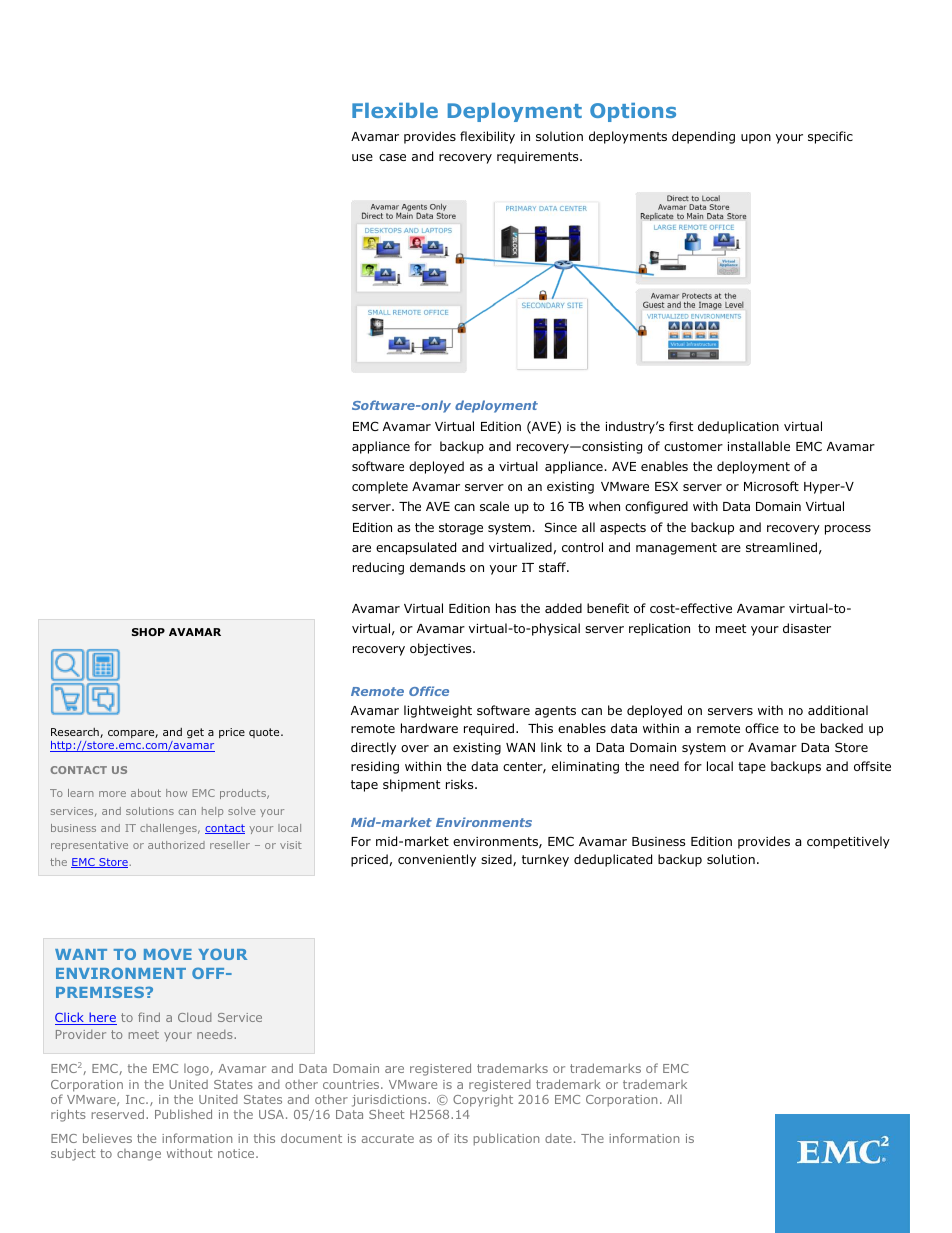 The image size is (952, 1233). I want to click on competitively, so click(848, 842).
